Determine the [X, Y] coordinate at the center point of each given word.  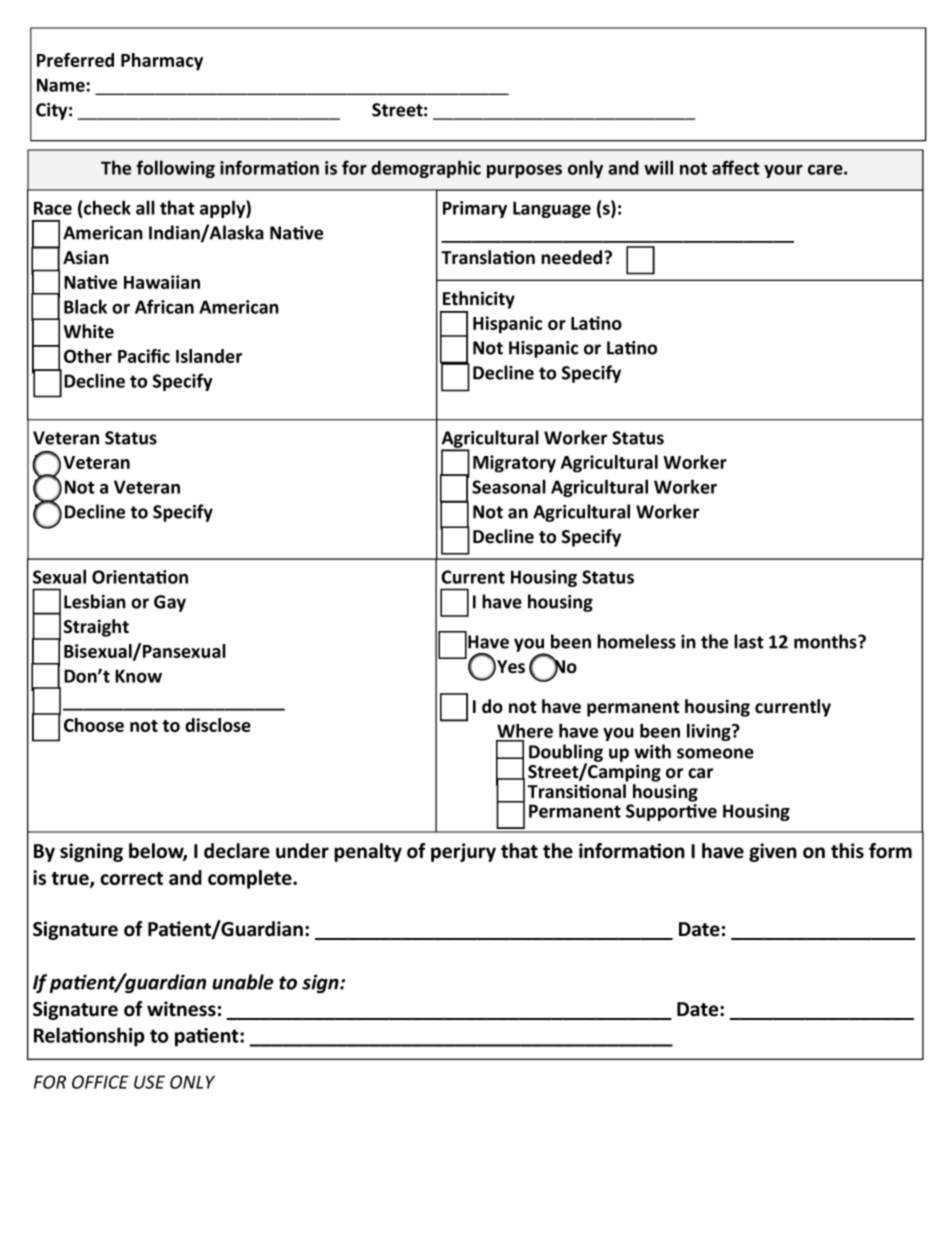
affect [736, 167]
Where [525, 730]
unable [243, 982]
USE [149, 1082]
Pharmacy [162, 62]
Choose [94, 725]
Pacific [144, 356]
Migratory [514, 464]
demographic [426, 169]
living [710, 732]
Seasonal [509, 486]
